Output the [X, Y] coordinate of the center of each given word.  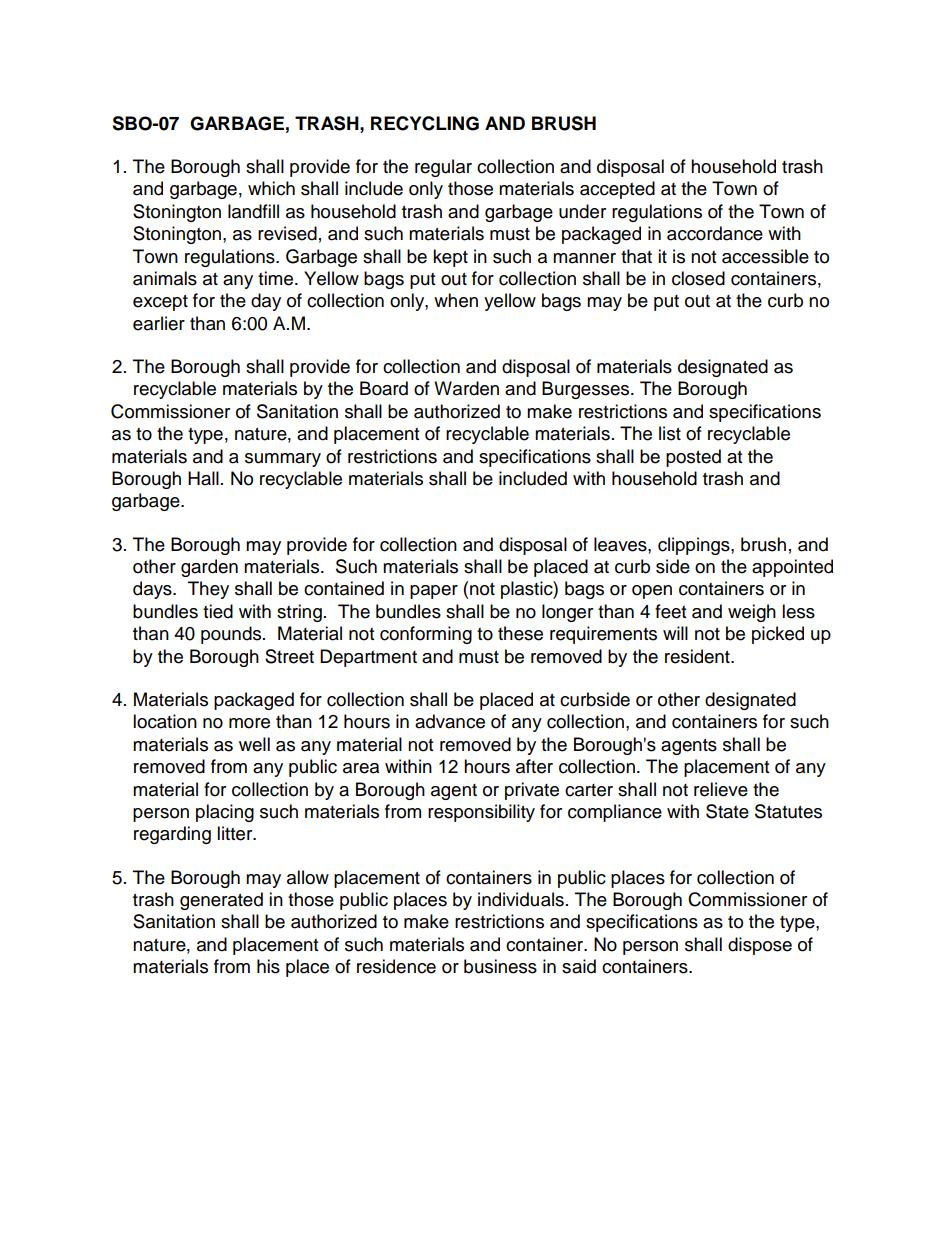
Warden [466, 388]
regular [443, 168]
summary [283, 460]
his [268, 966]
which [271, 188]
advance [450, 721]
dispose [760, 946]
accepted [617, 190]
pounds [232, 635]
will [675, 633]
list [670, 433]
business [500, 966]
